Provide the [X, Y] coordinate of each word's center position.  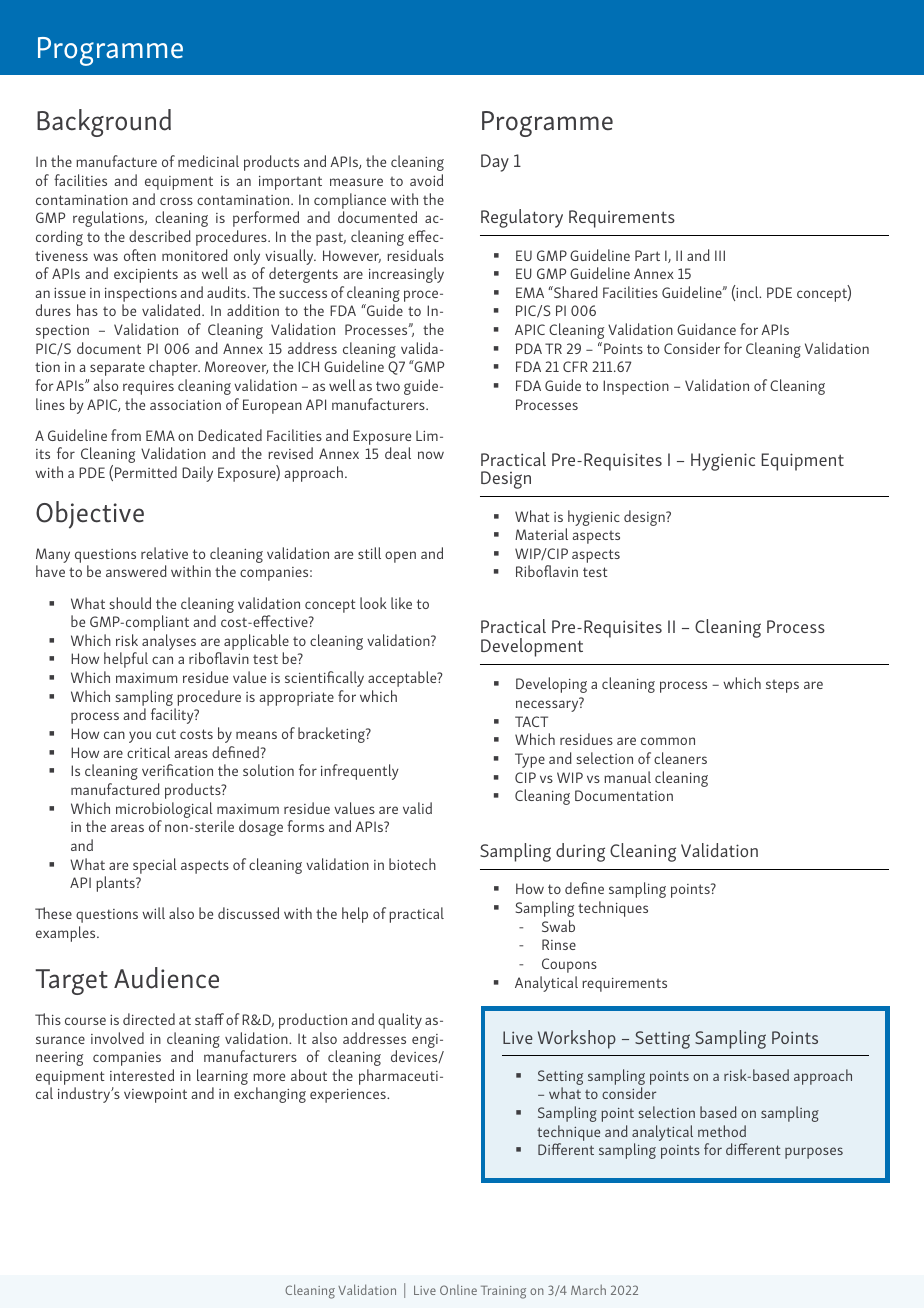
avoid [426, 180]
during [580, 852]
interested [142, 1075]
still [369, 553]
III [720, 255]
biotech [412, 864]
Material [541, 534]
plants [116, 884]
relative [164, 553]
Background [104, 123]
